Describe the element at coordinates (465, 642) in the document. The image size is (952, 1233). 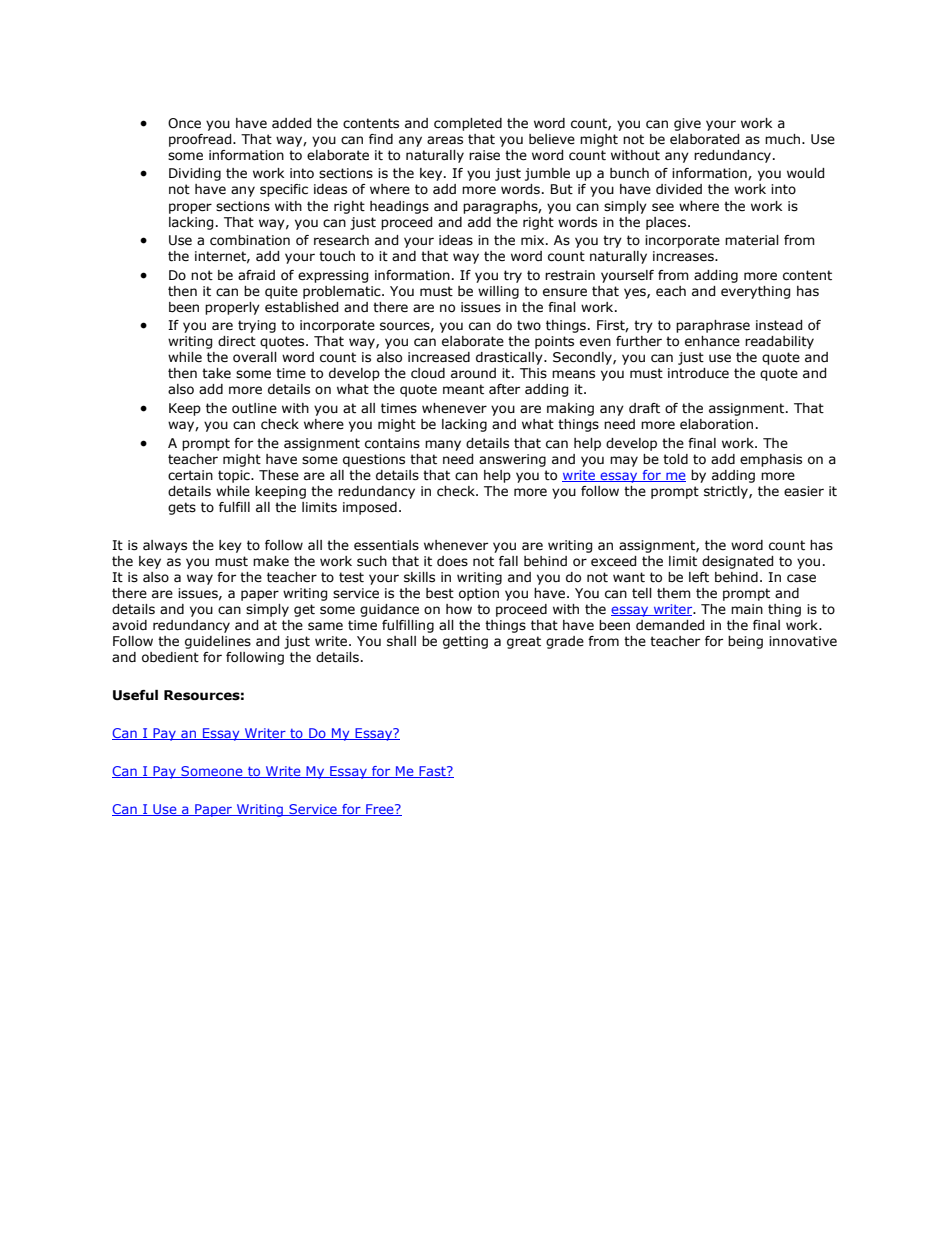
I see `getting` at that location.
